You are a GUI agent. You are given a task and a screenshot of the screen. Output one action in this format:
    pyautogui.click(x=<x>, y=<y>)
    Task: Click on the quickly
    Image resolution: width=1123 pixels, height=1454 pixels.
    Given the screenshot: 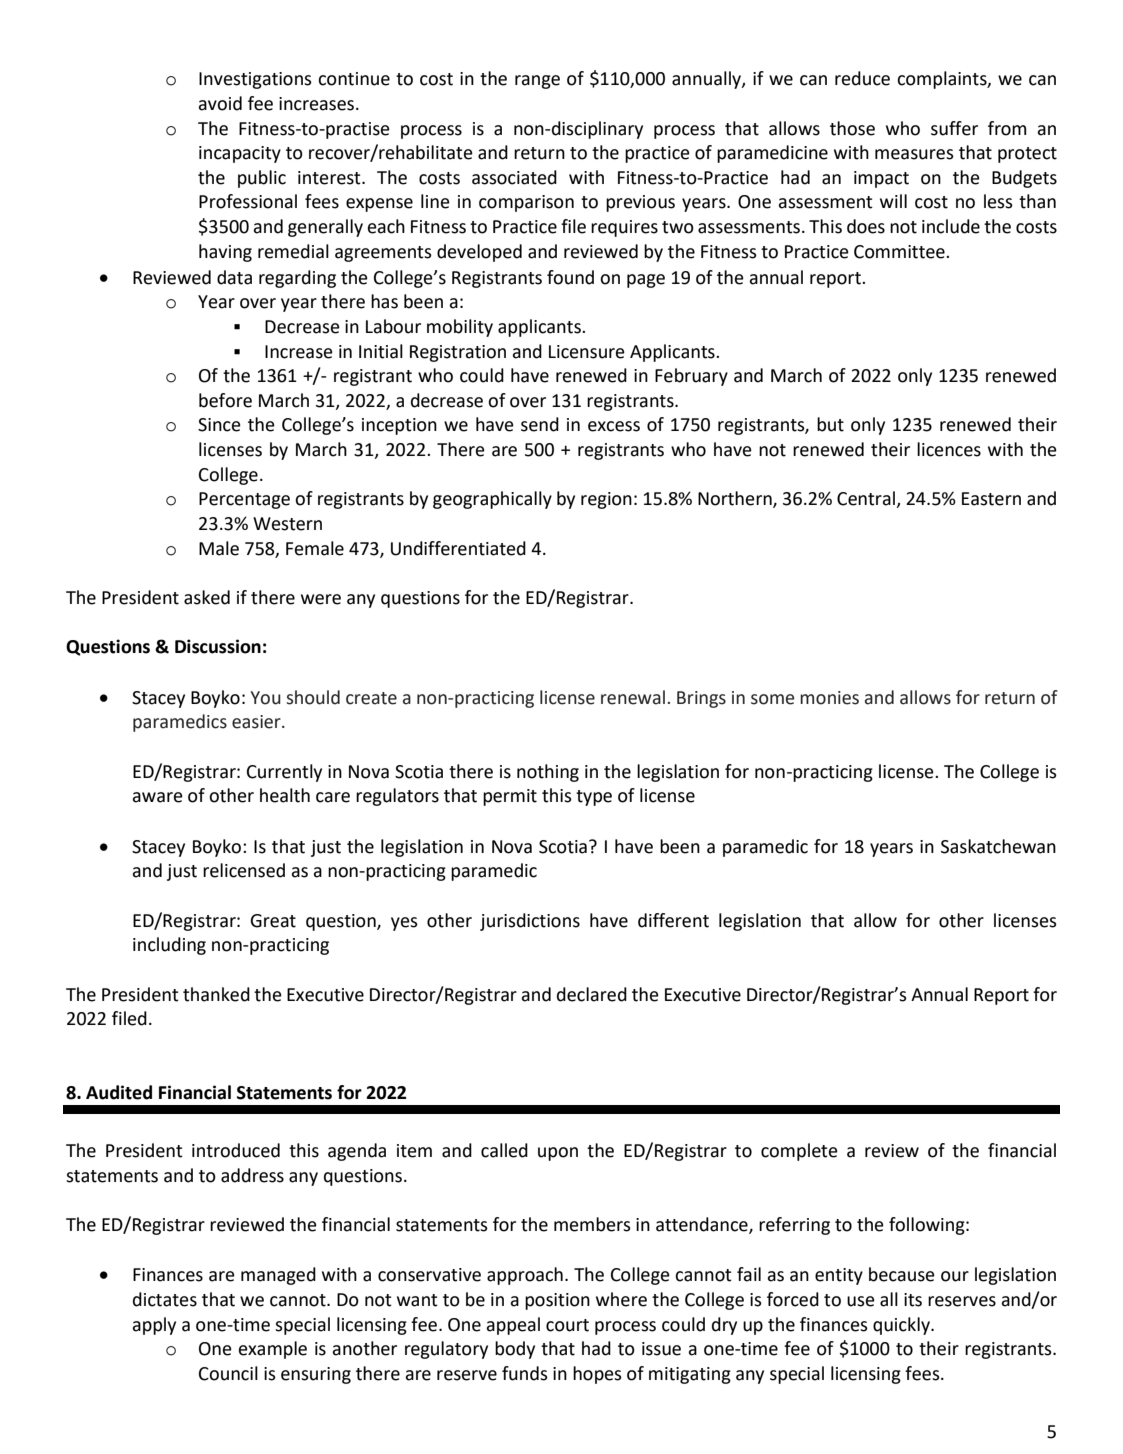 What is the action you would take?
    pyautogui.click(x=902, y=1326)
